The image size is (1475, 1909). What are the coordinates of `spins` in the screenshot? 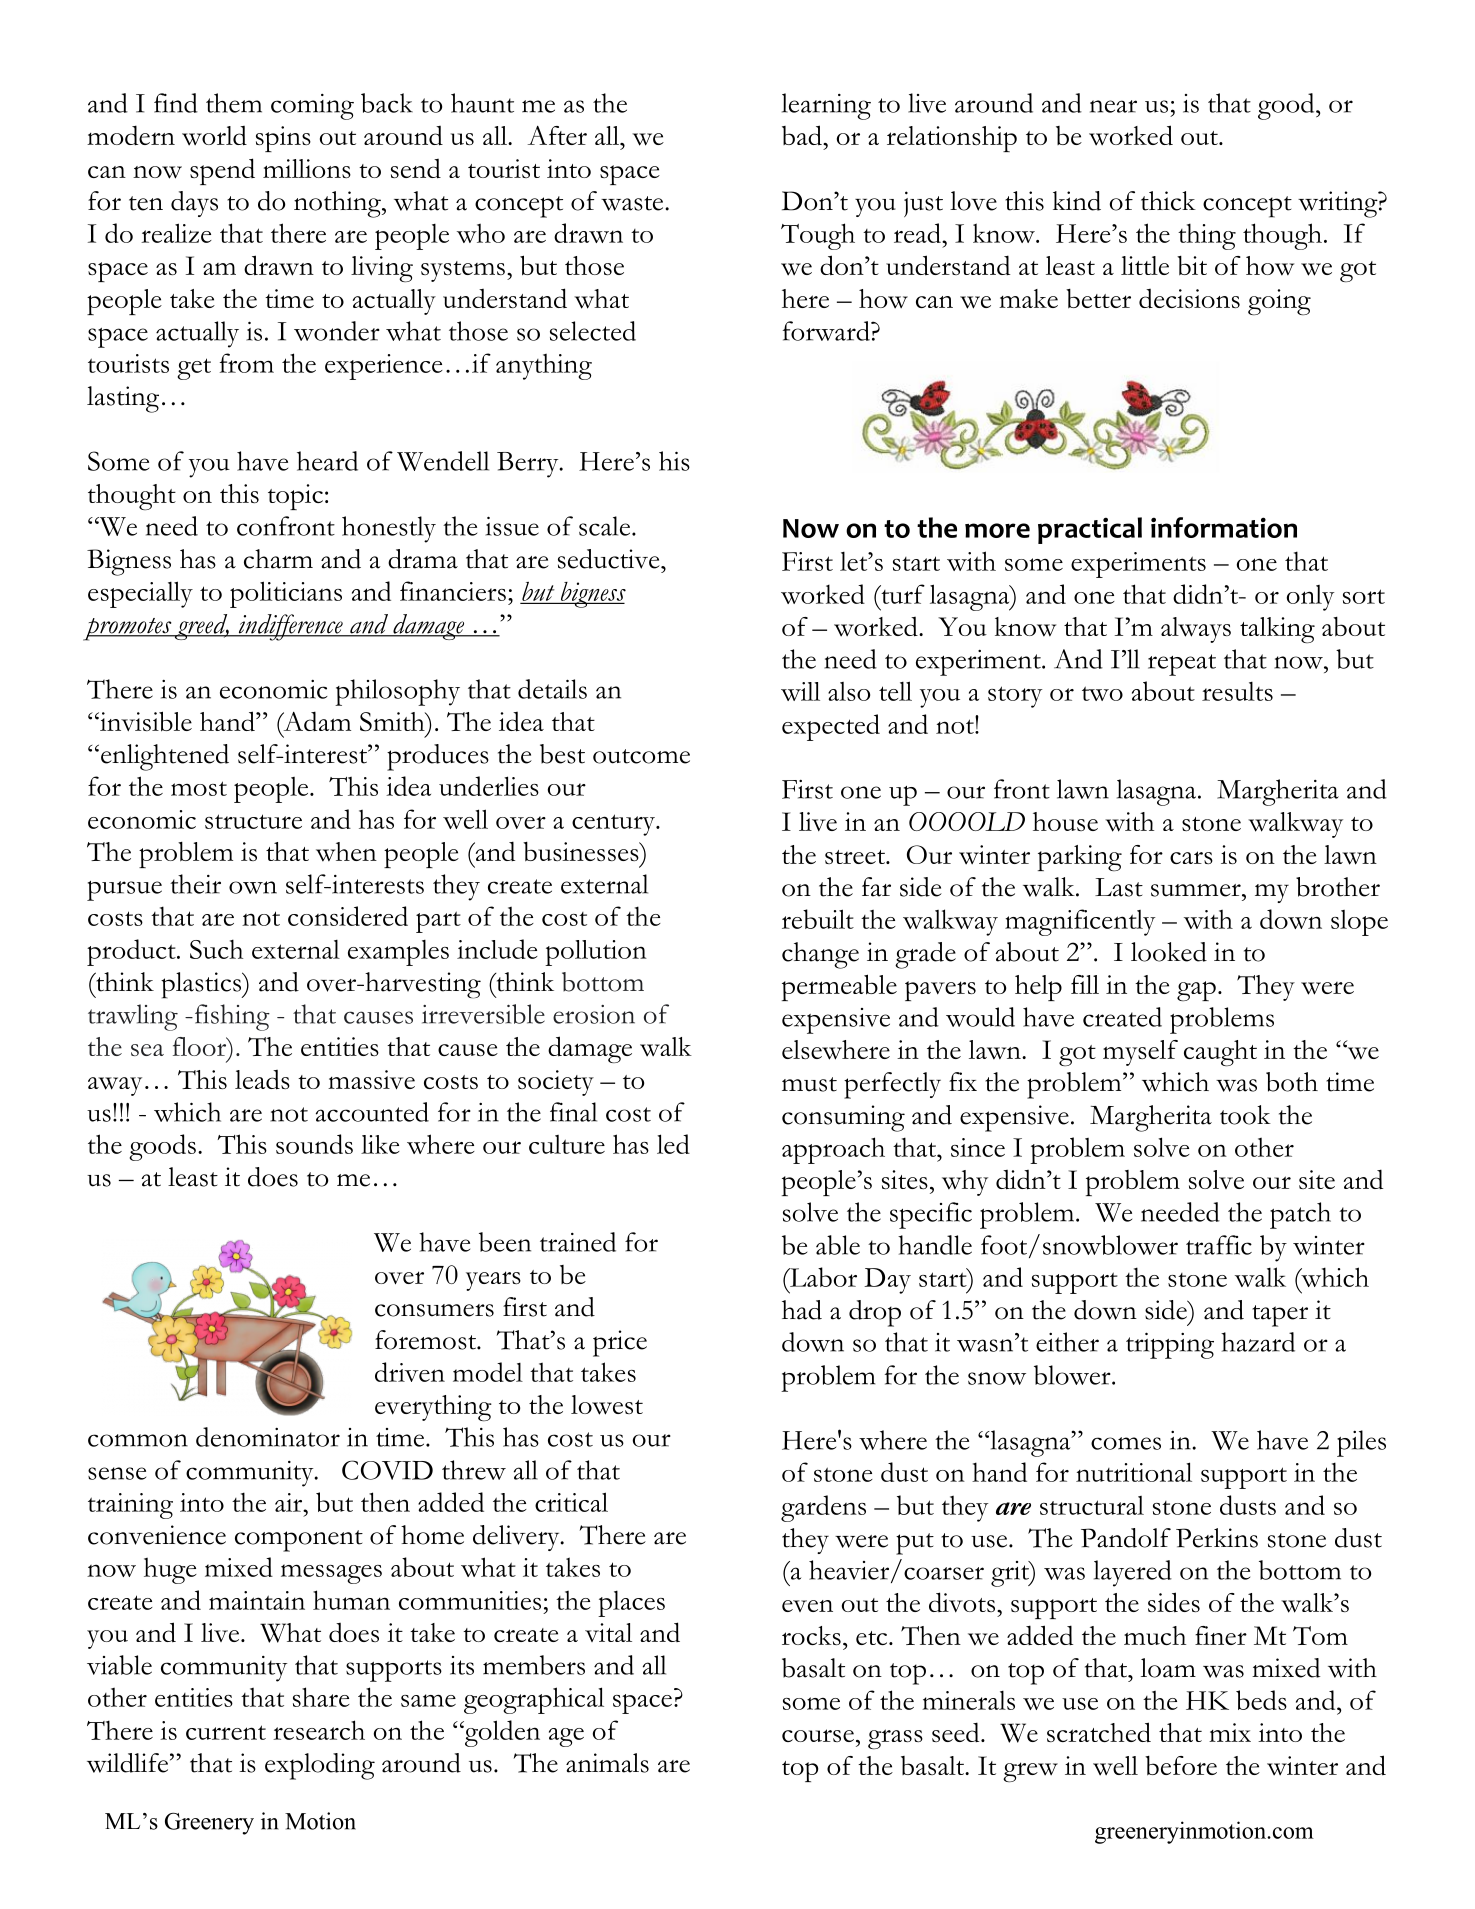 It's located at (283, 139).
